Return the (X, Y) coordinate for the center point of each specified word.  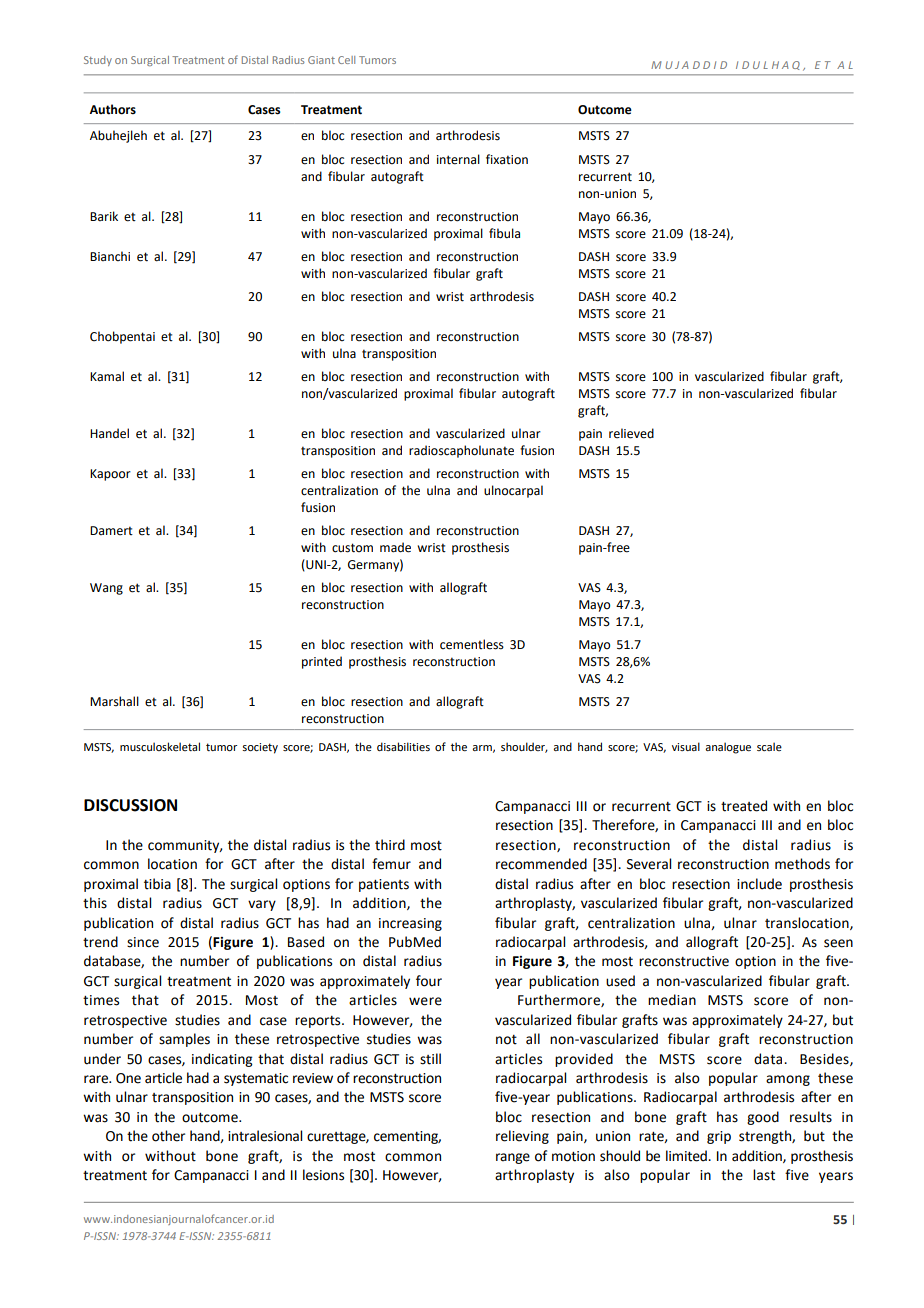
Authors (113, 109)
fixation (507, 159)
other (168, 1136)
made (395, 547)
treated (744, 806)
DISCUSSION (130, 805)
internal (458, 159)
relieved (631, 433)
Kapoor (110, 475)
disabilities (403, 746)
